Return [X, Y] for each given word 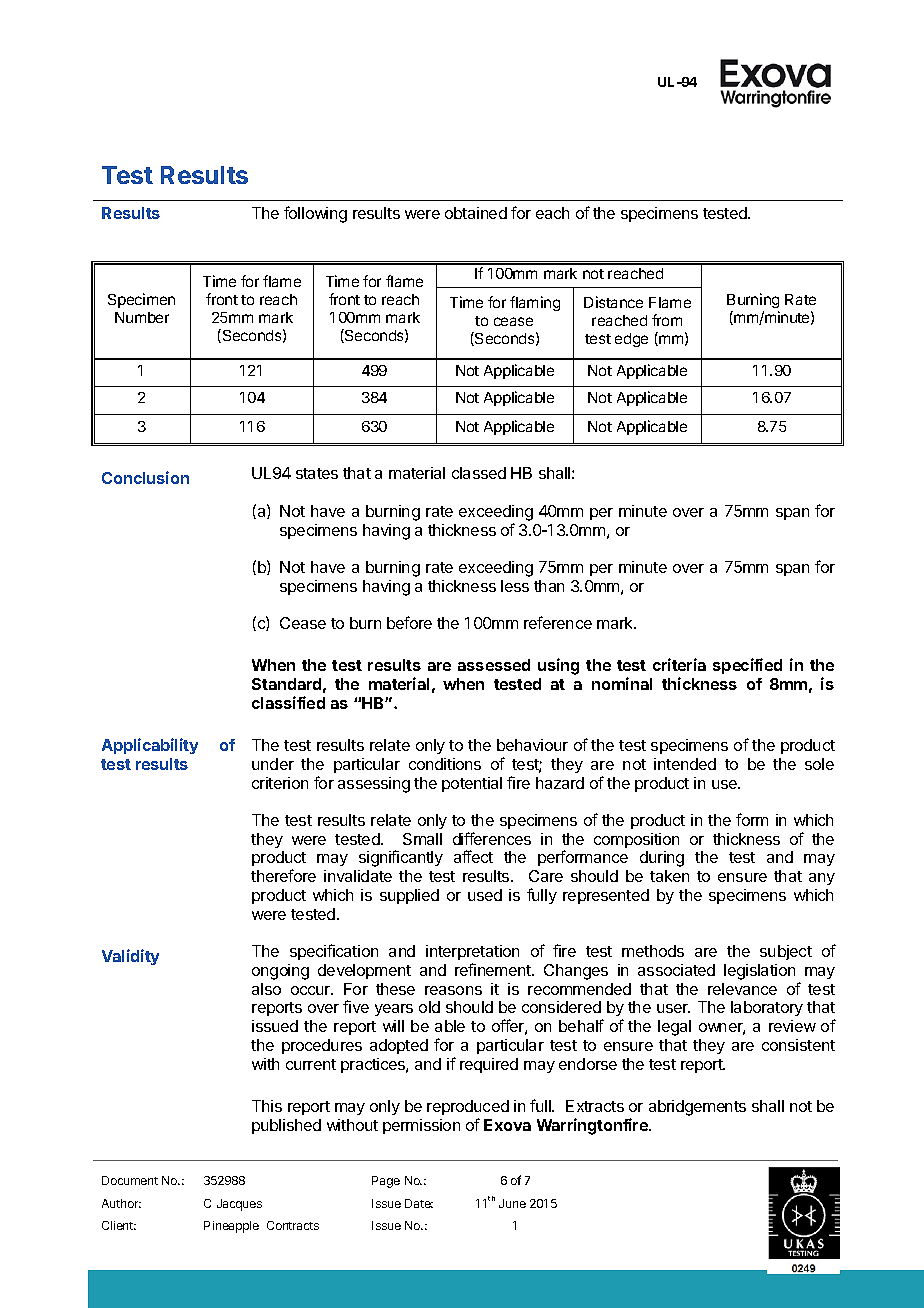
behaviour [532, 745]
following [315, 214]
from [667, 320]
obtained [476, 213]
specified [747, 666]
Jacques [239, 1205]
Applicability [150, 746]
